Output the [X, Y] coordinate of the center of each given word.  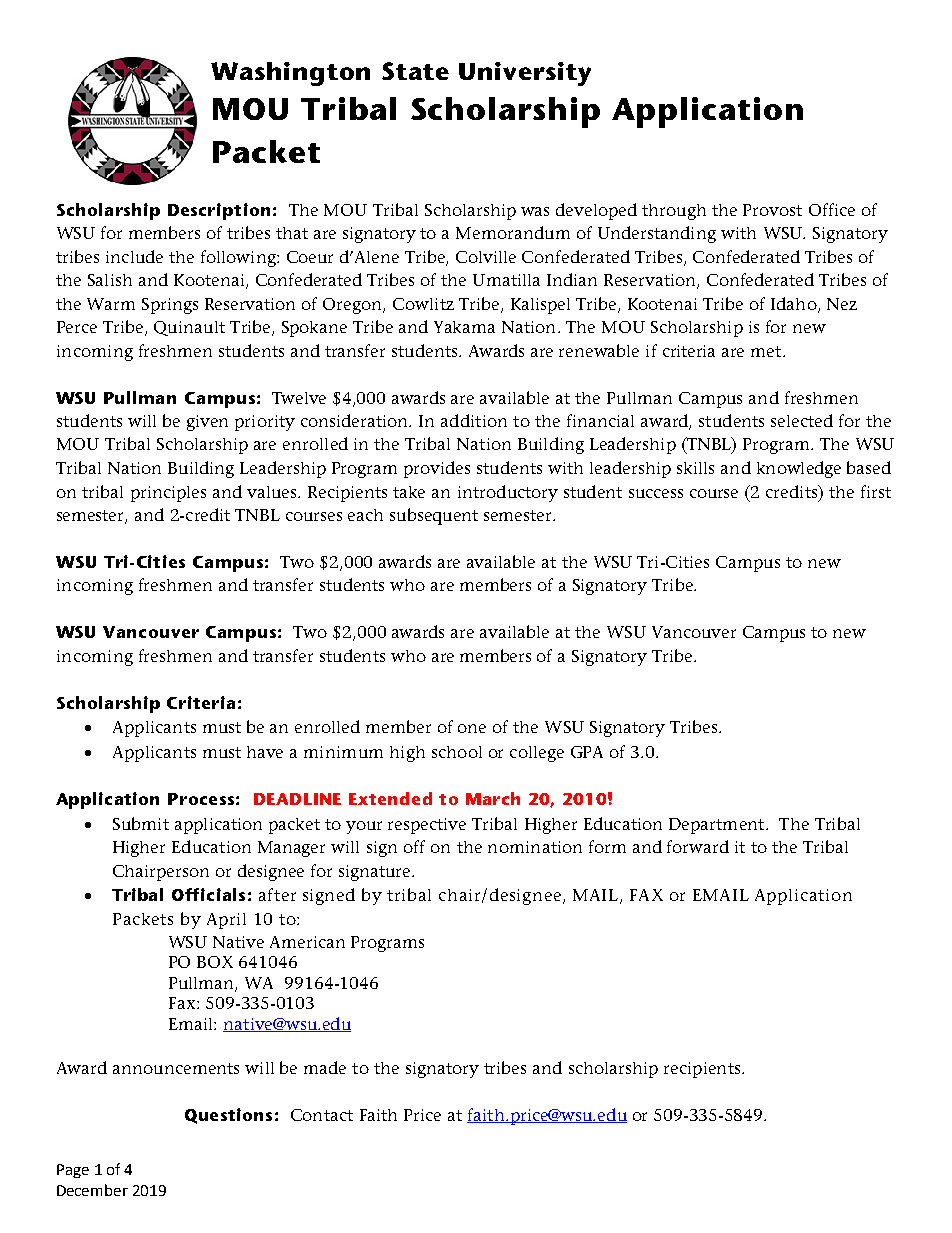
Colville [486, 257]
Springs [170, 306]
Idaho [795, 304]
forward [698, 846]
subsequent [434, 516]
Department [718, 826]
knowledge [799, 469]
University [525, 74]
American [307, 942]
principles [168, 494]
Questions [228, 1116]
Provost [772, 210]
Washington [290, 74]
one [472, 728]
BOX [215, 962]
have [265, 752]
